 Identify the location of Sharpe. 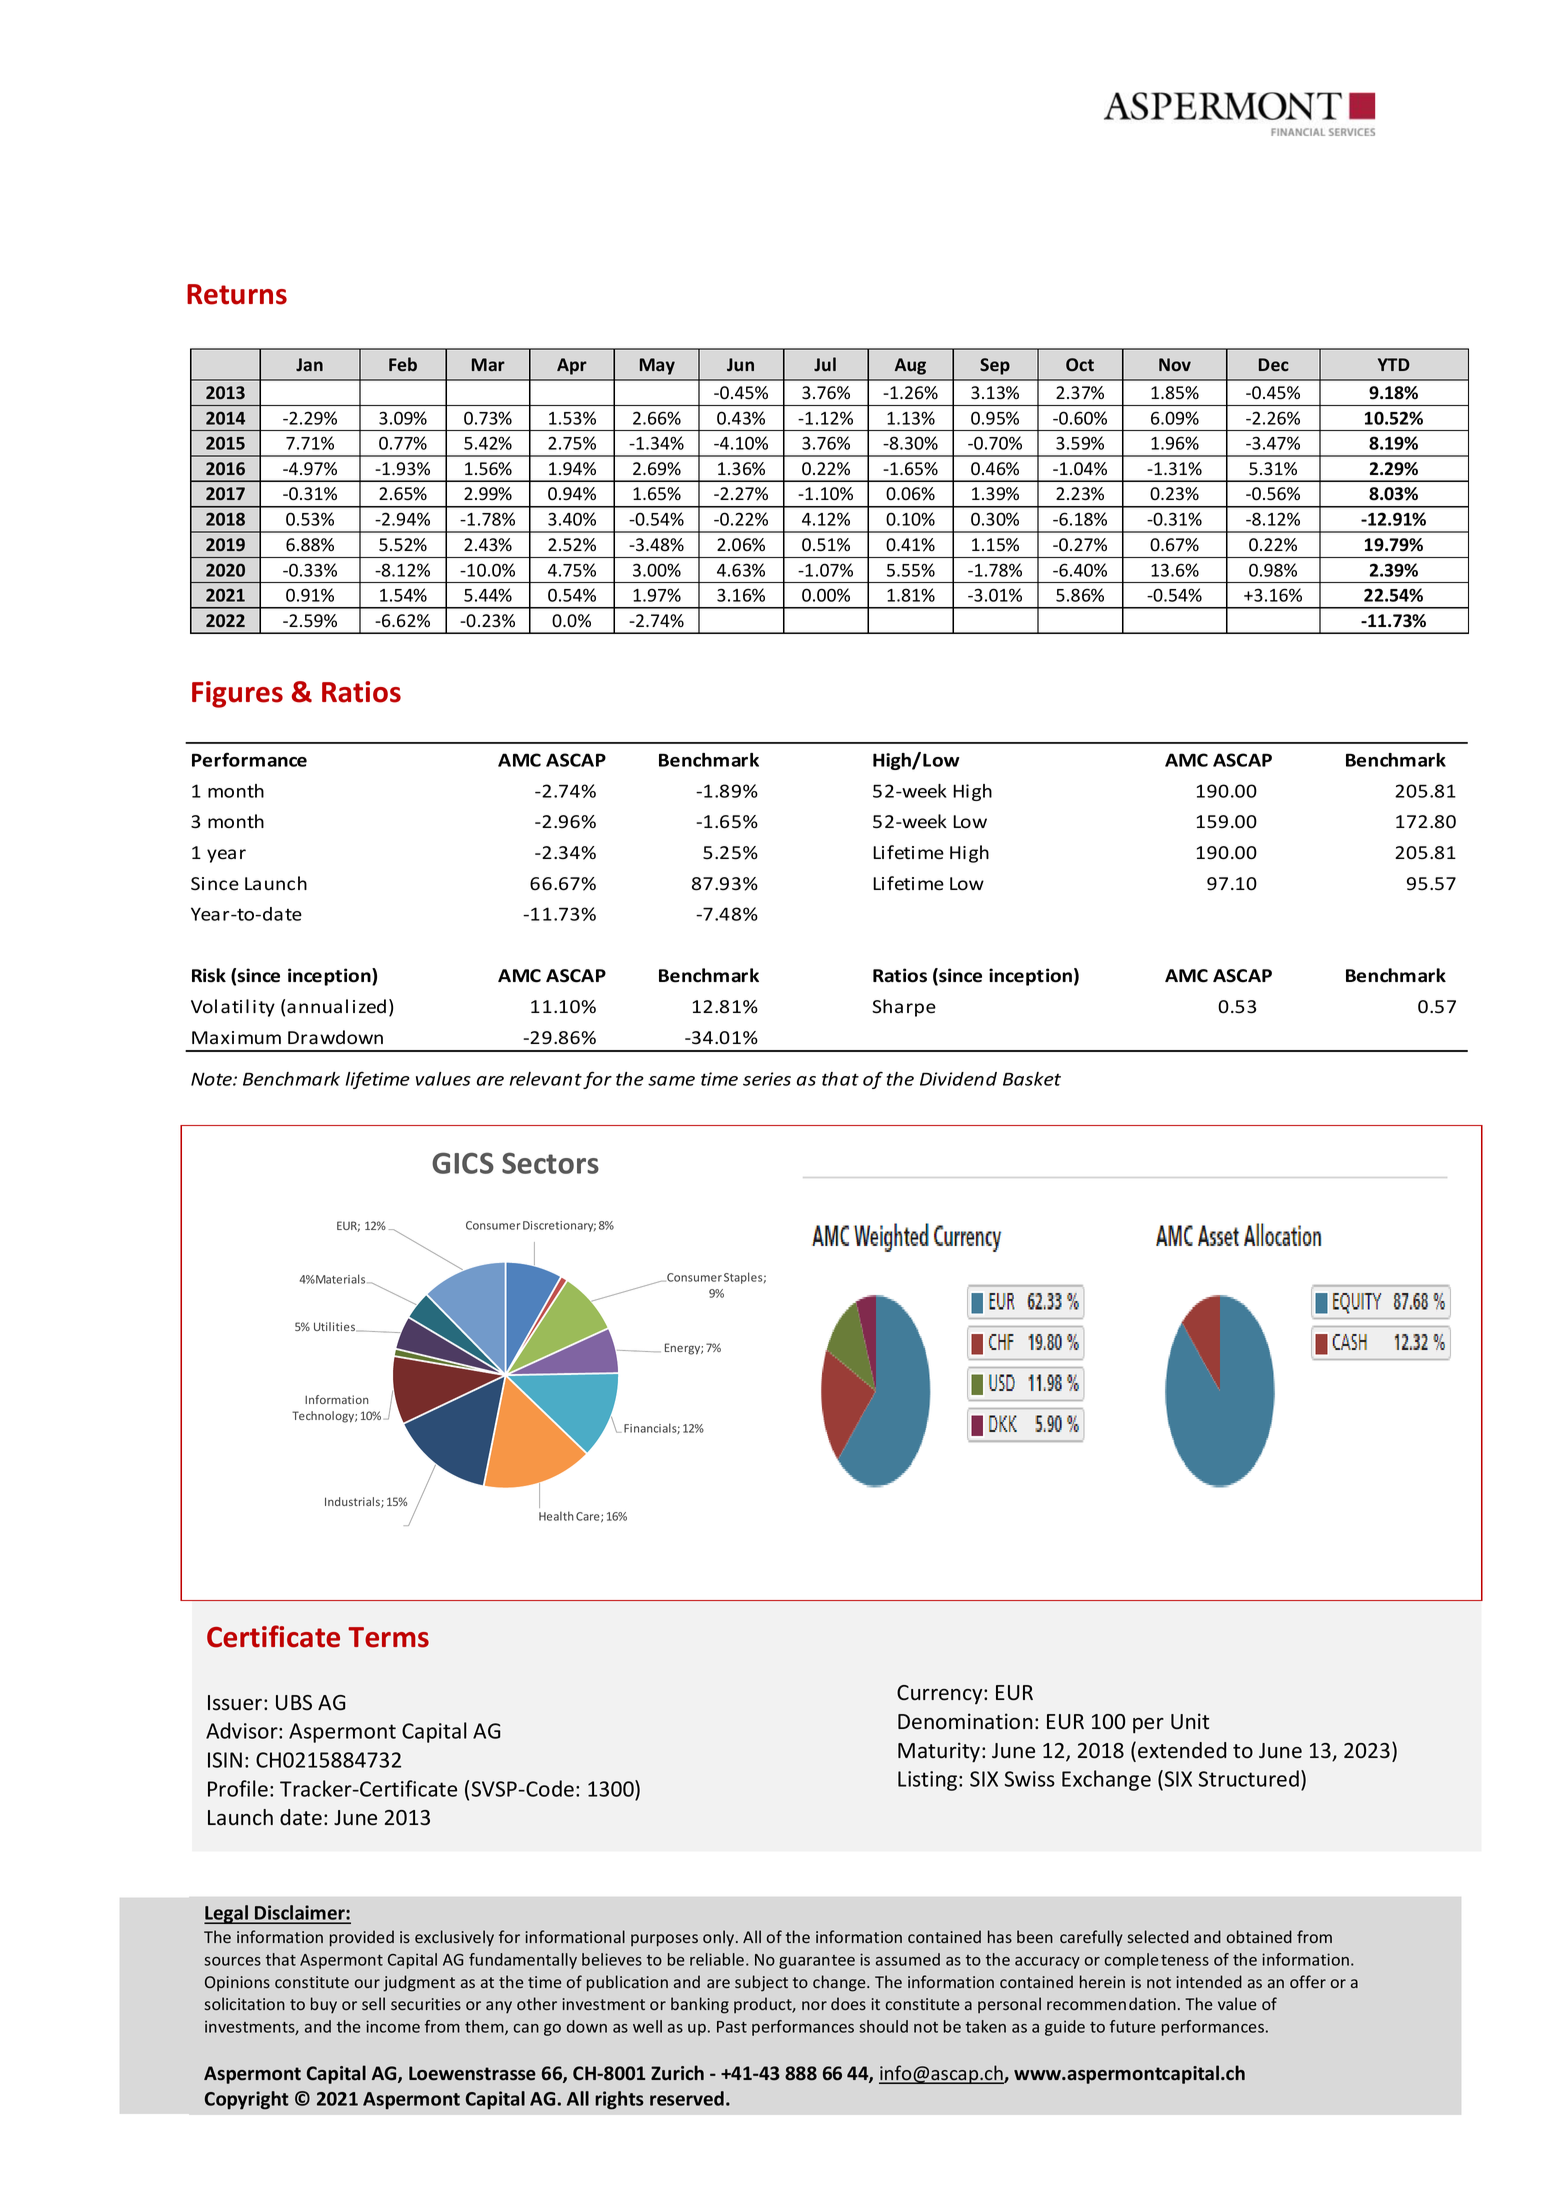
(904, 1008).
